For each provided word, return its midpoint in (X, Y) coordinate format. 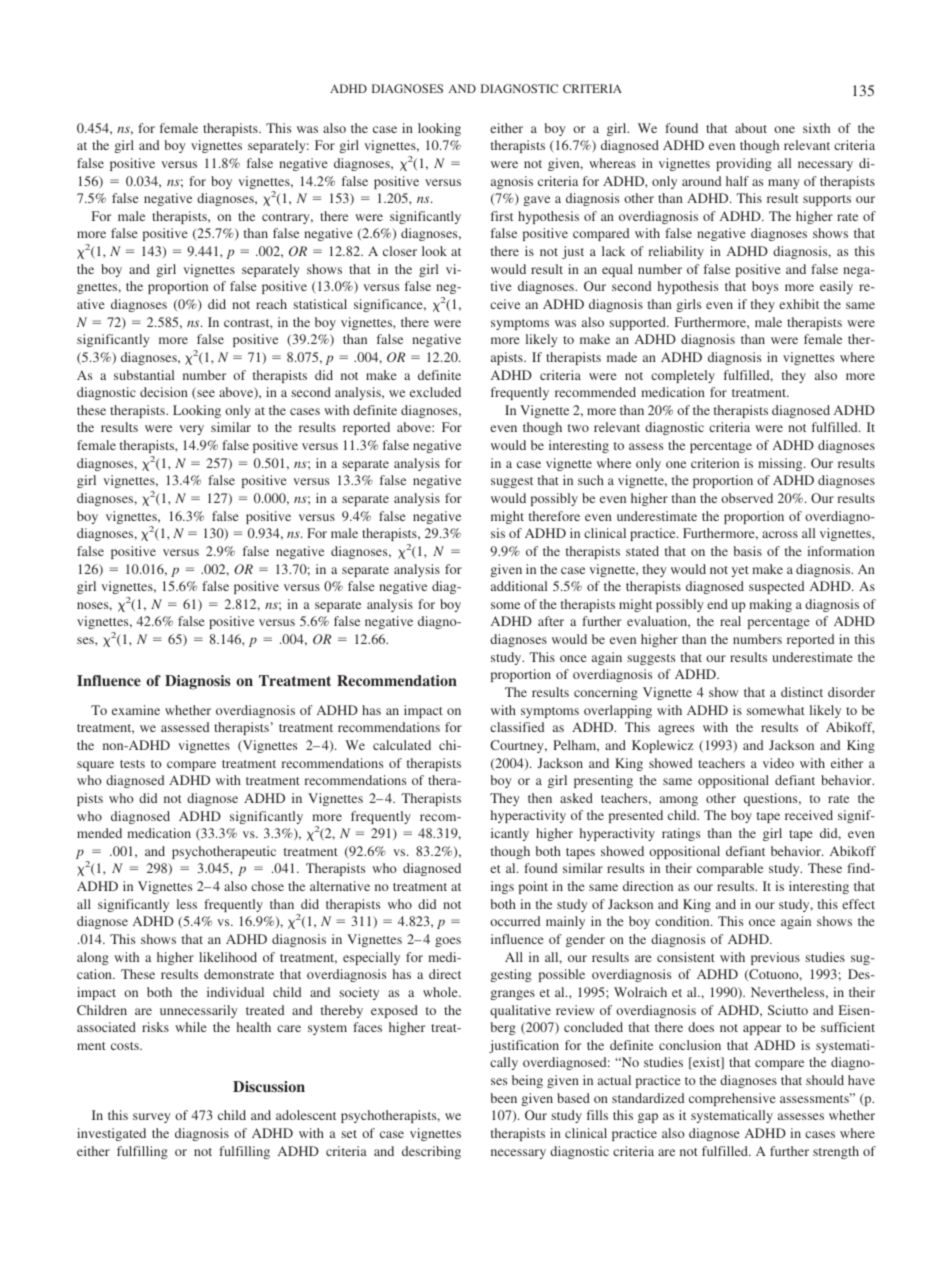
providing (744, 164)
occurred (515, 921)
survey (151, 1118)
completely (683, 376)
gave (537, 201)
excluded (435, 392)
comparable (730, 869)
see (205, 394)
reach (271, 304)
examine (136, 710)
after (551, 621)
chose (267, 886)
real (730, 621)
